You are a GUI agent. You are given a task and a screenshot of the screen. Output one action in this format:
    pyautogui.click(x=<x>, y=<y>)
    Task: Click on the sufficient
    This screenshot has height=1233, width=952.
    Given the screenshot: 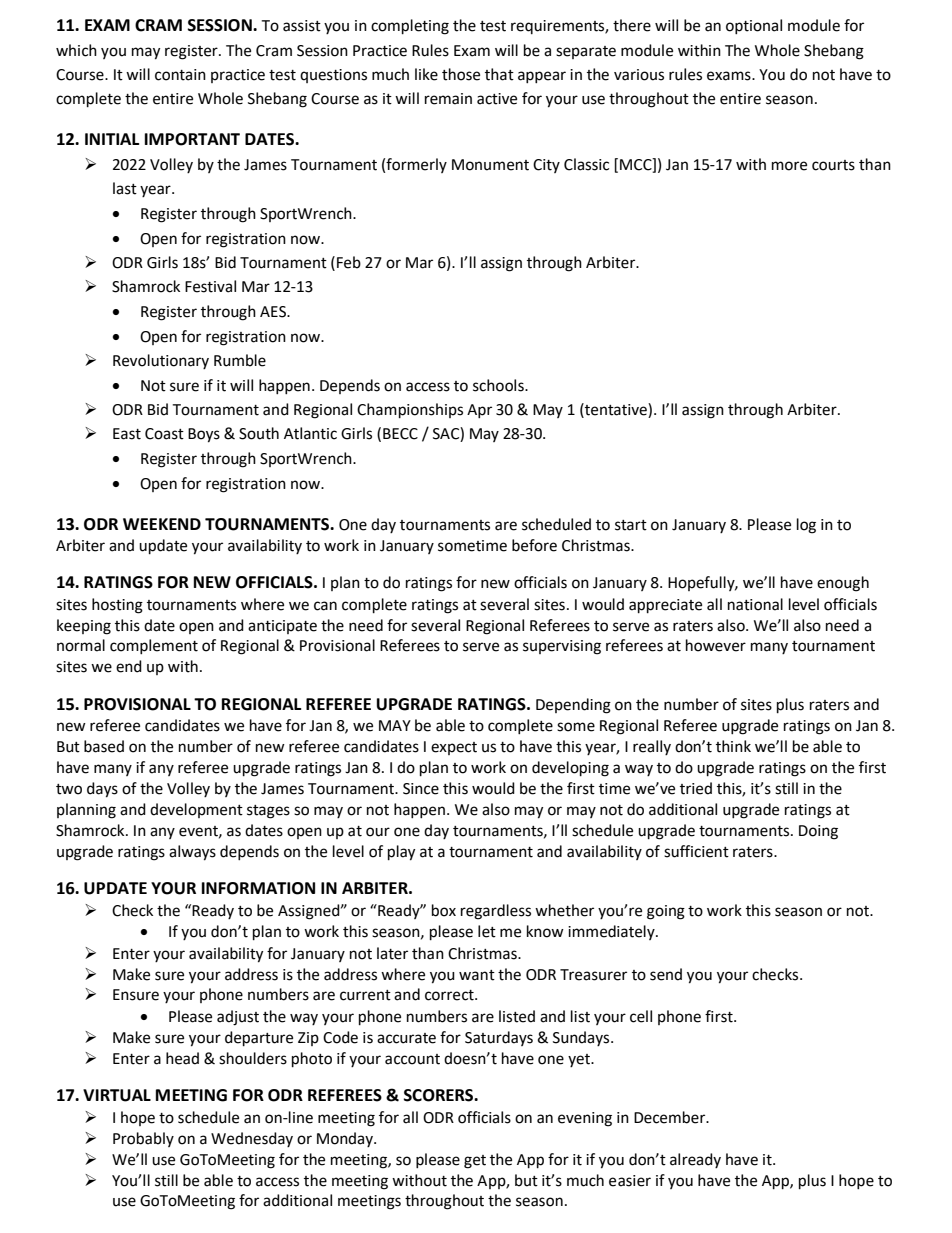 What is the action you would take?
    pyautogui.click(x=696, y=851)
